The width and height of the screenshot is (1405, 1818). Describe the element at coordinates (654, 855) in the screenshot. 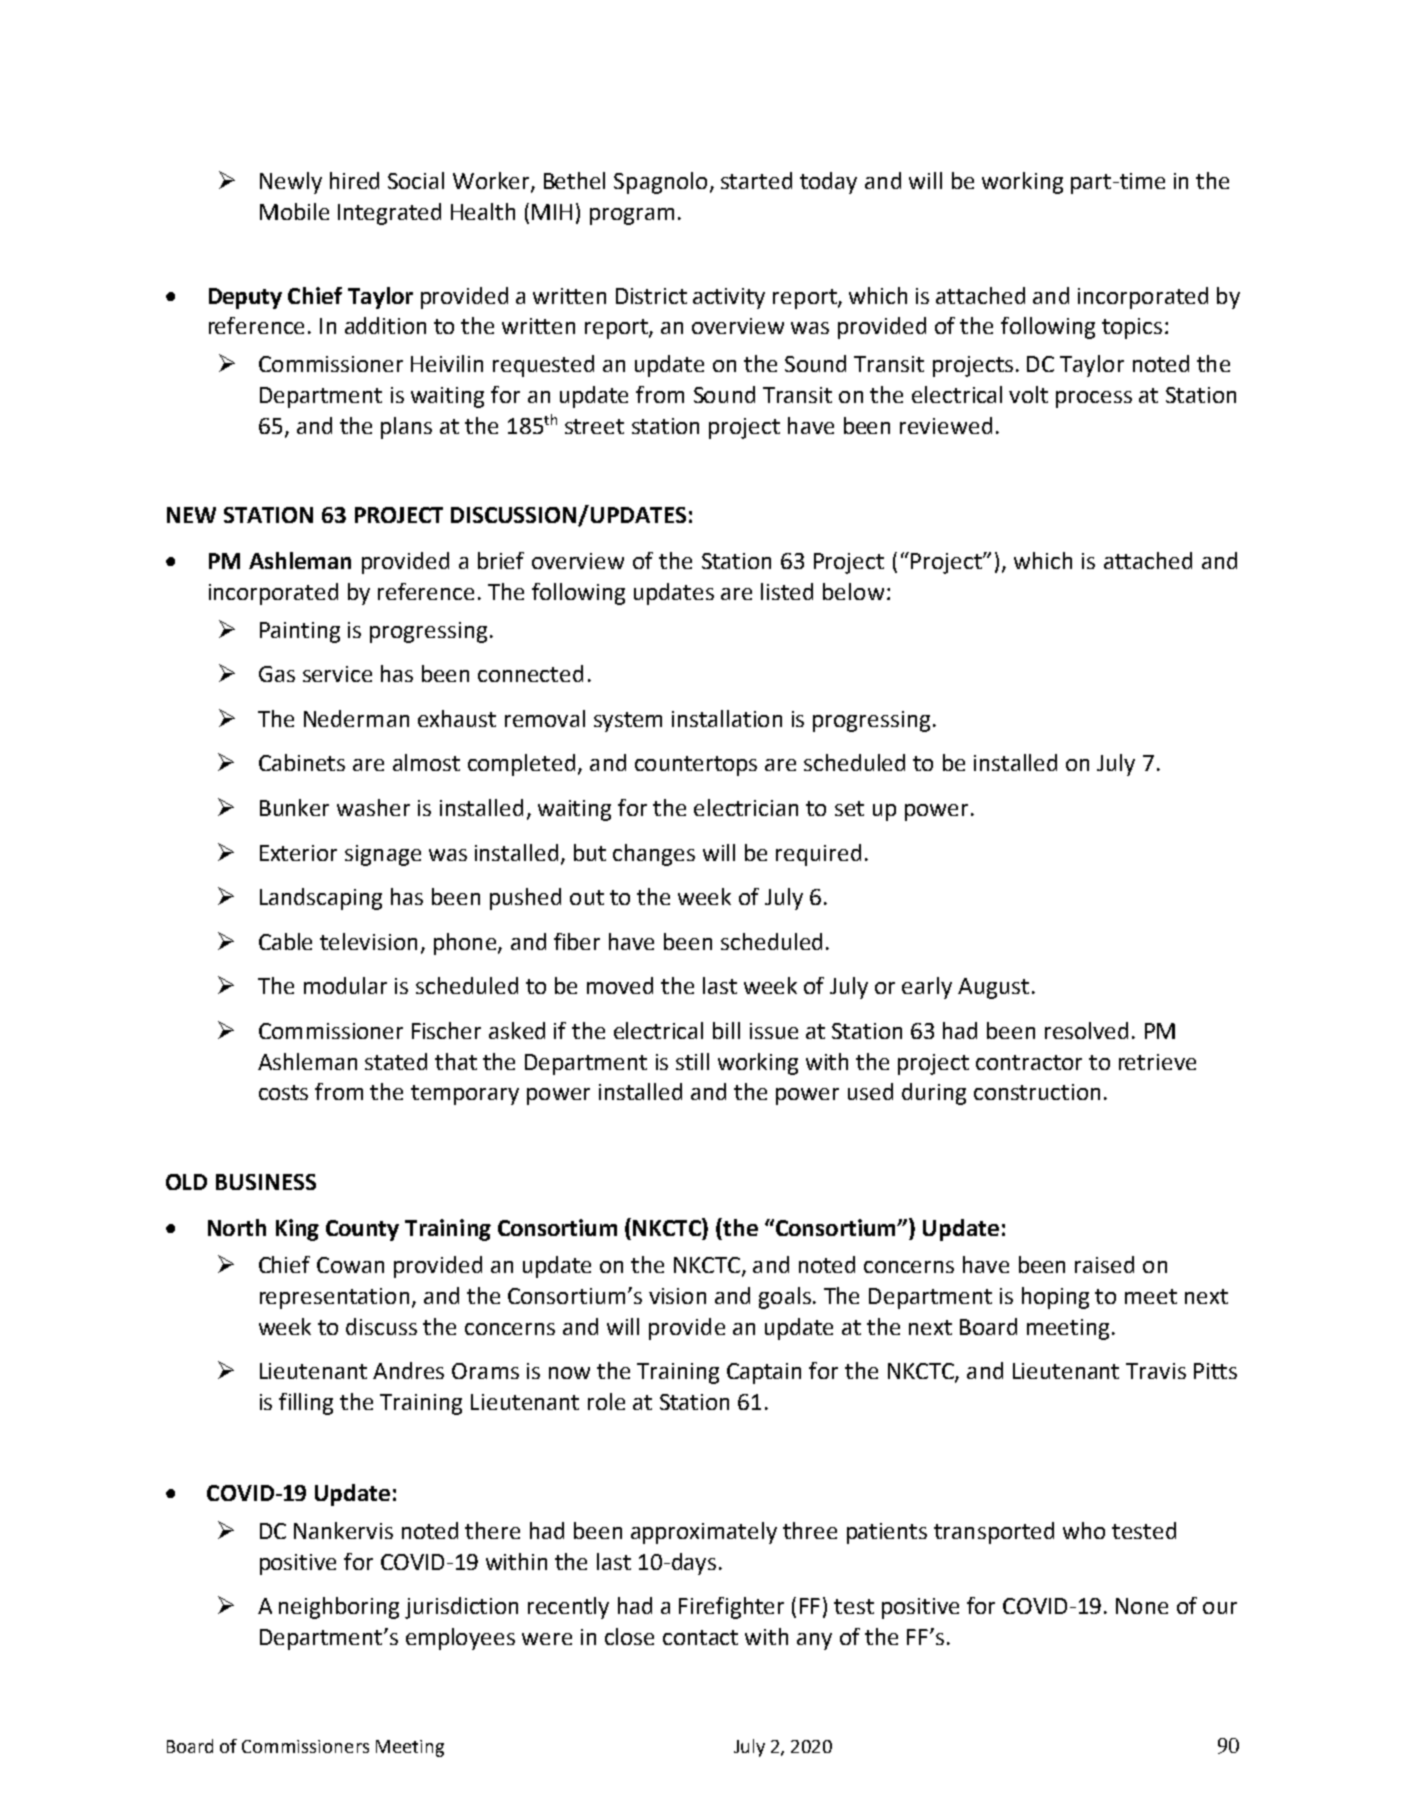

I see `changes` at that location.
